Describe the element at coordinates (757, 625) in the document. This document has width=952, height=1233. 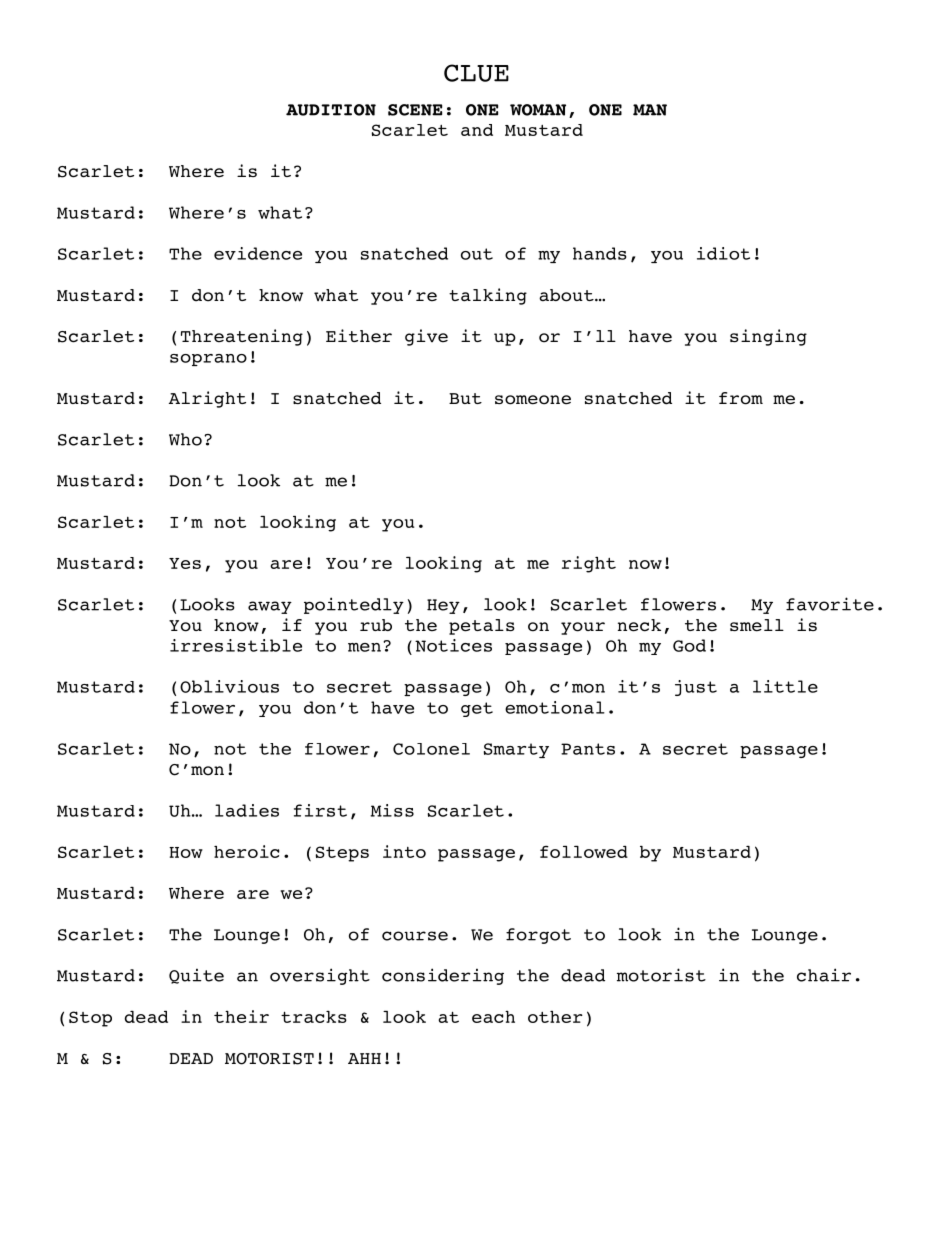
I see `smell` at that location.
